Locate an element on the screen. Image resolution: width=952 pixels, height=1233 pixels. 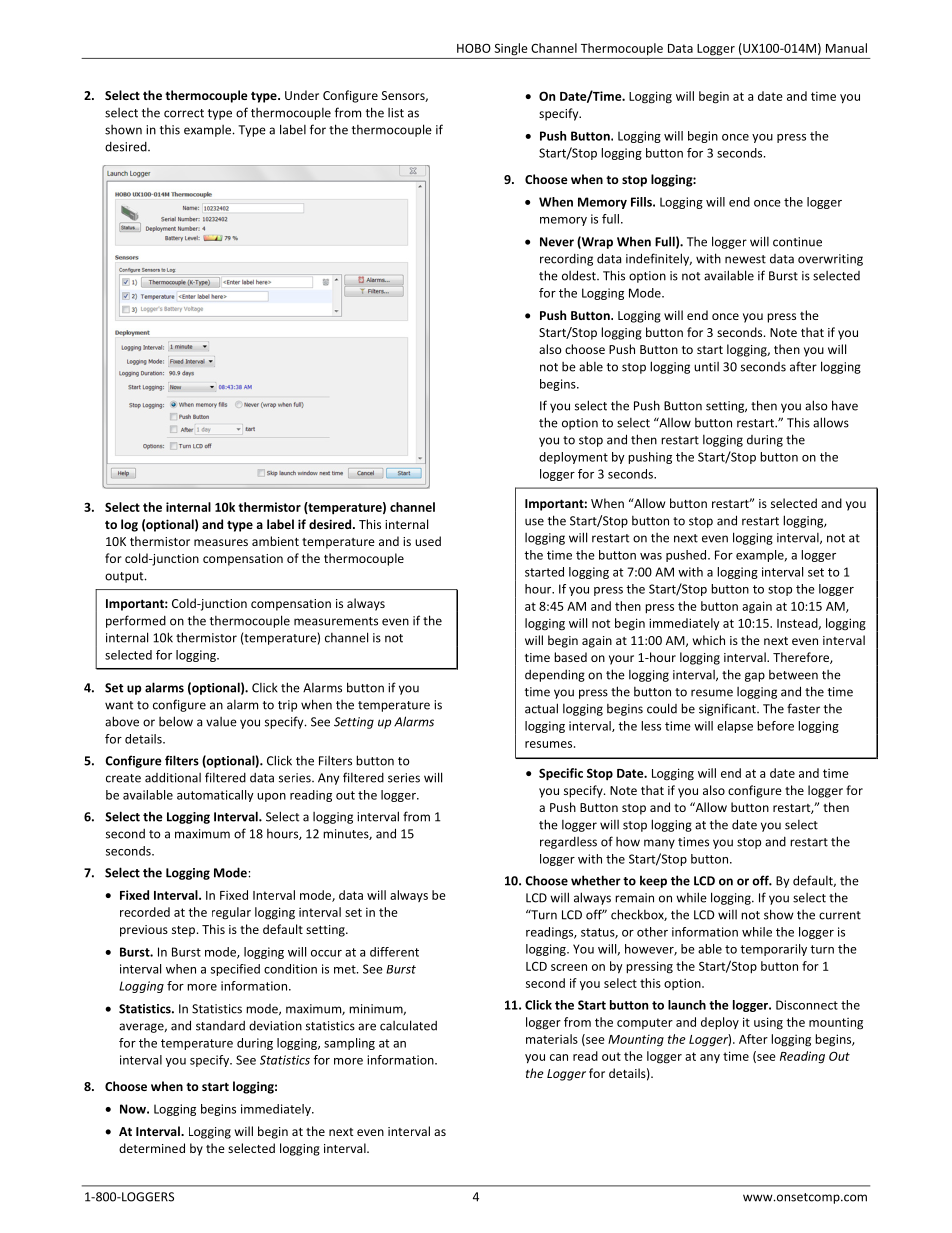
many is located at coordinates (659, 844).
